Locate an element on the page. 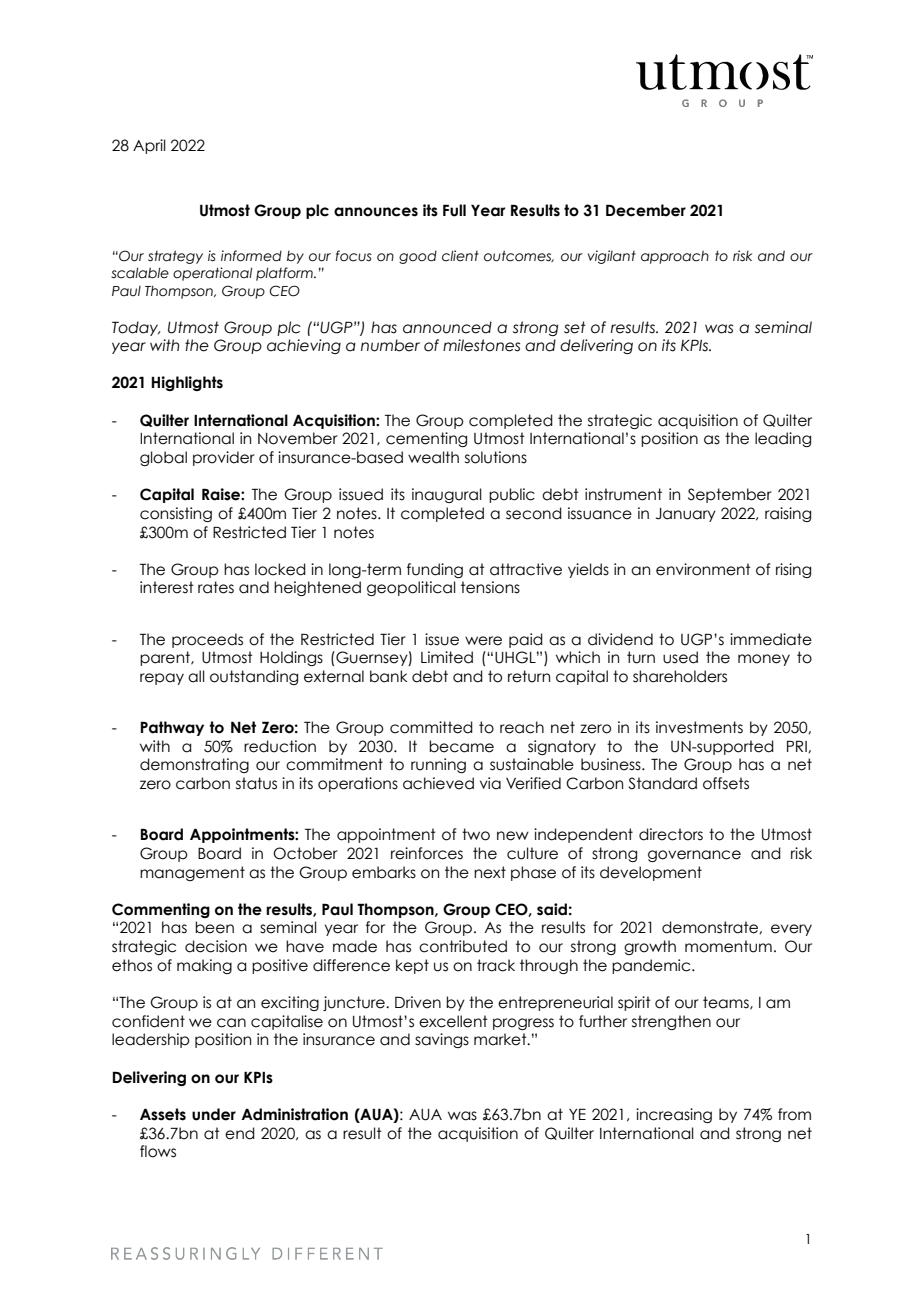 This image has width=924, height=1308. offsets is located at coordinates (726, 783).
